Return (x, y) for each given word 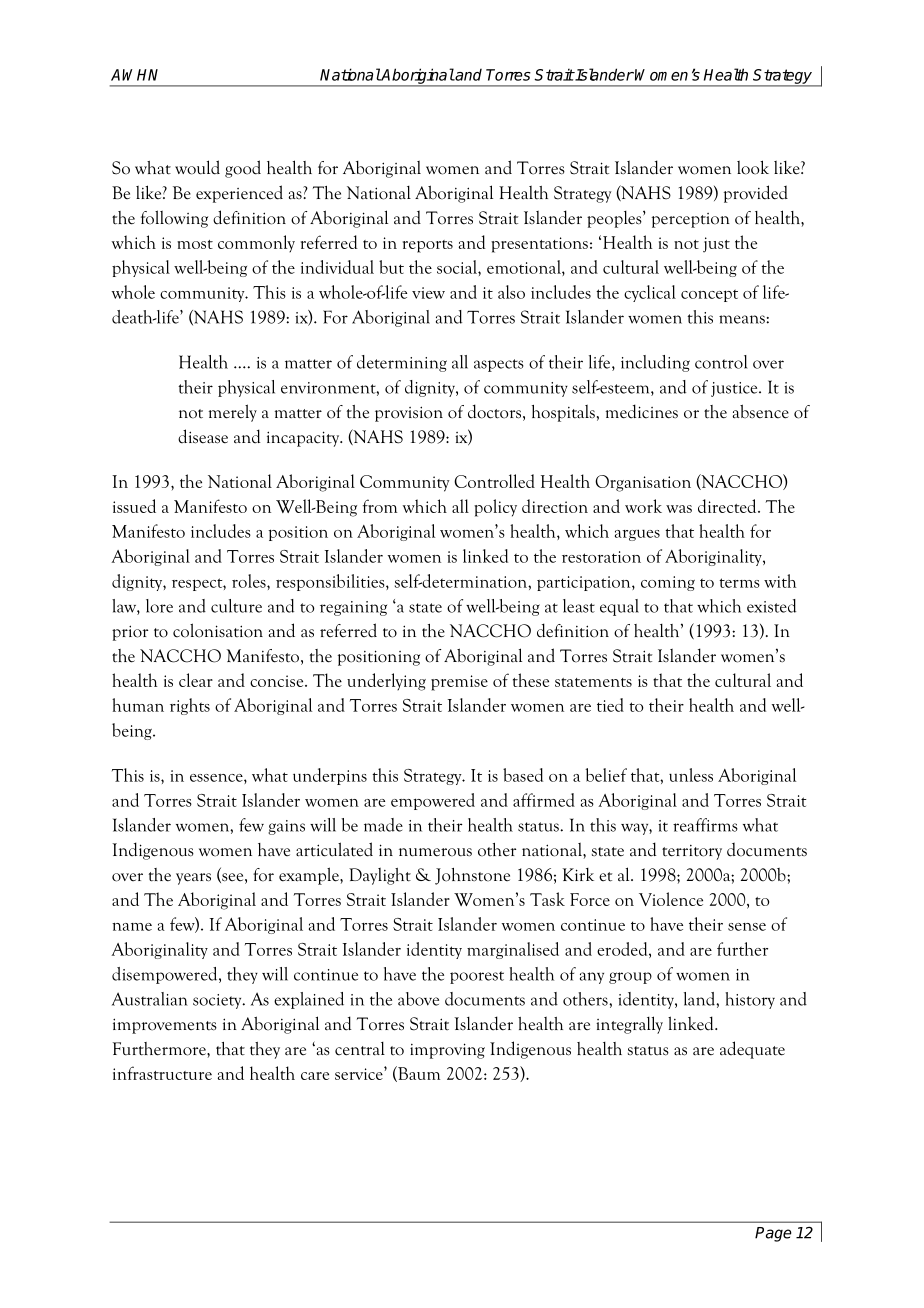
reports (428, 246)
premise (459, 683)
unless (691, 775)
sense (747, 927)
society (218, 1001)
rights (190, 706)
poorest (477, 977)
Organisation (643, 483)
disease (203, 436)
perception (691, 220)
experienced (239, 194)
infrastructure (162, 1073)
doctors (494, 411)
